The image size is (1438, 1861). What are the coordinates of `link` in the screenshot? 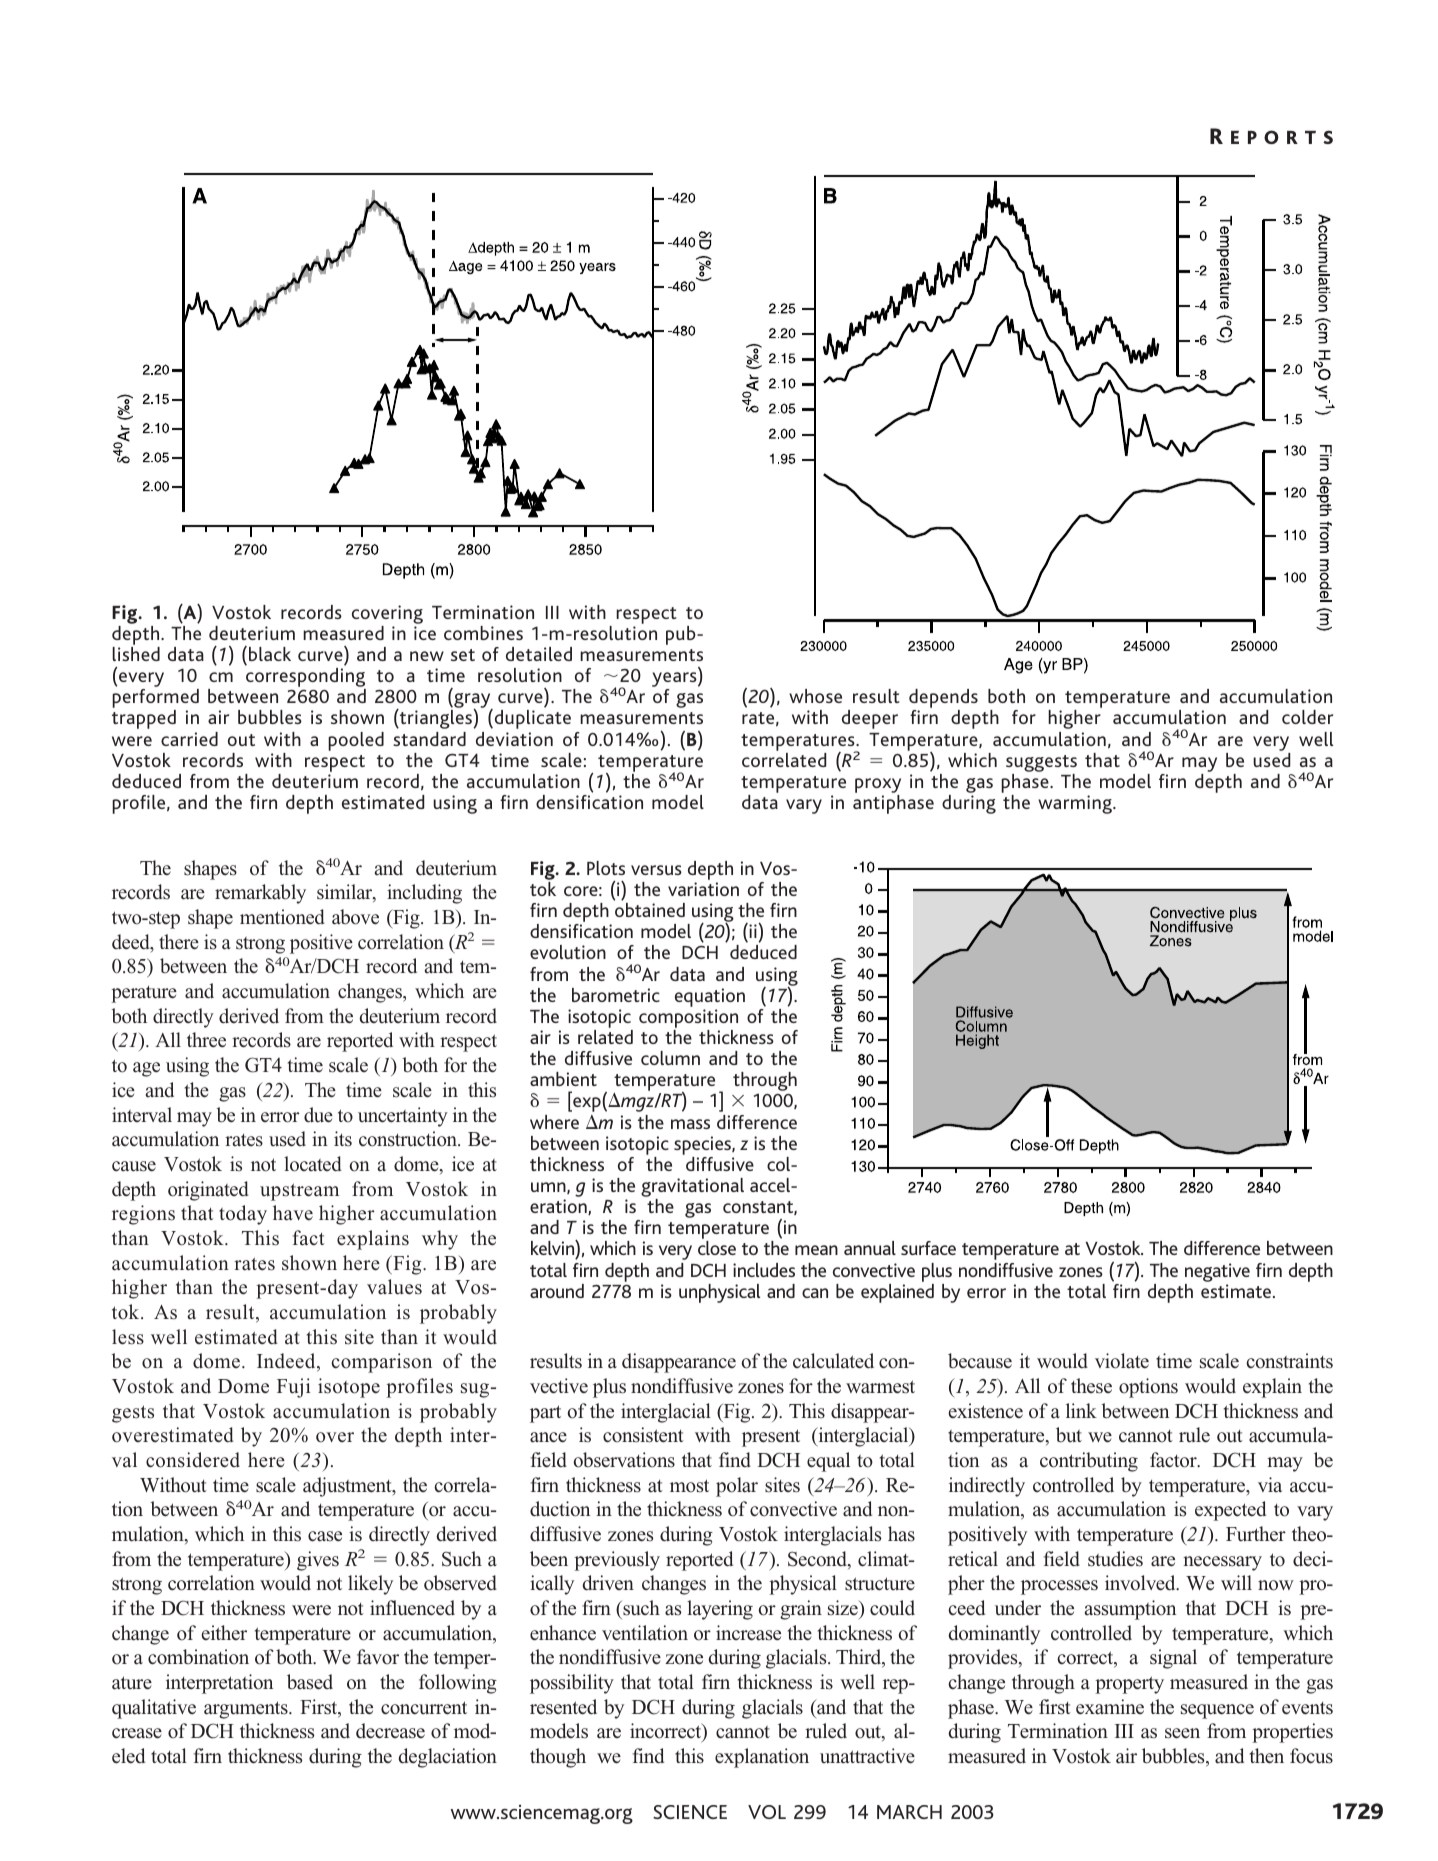 It's located at (1081, 1410).
